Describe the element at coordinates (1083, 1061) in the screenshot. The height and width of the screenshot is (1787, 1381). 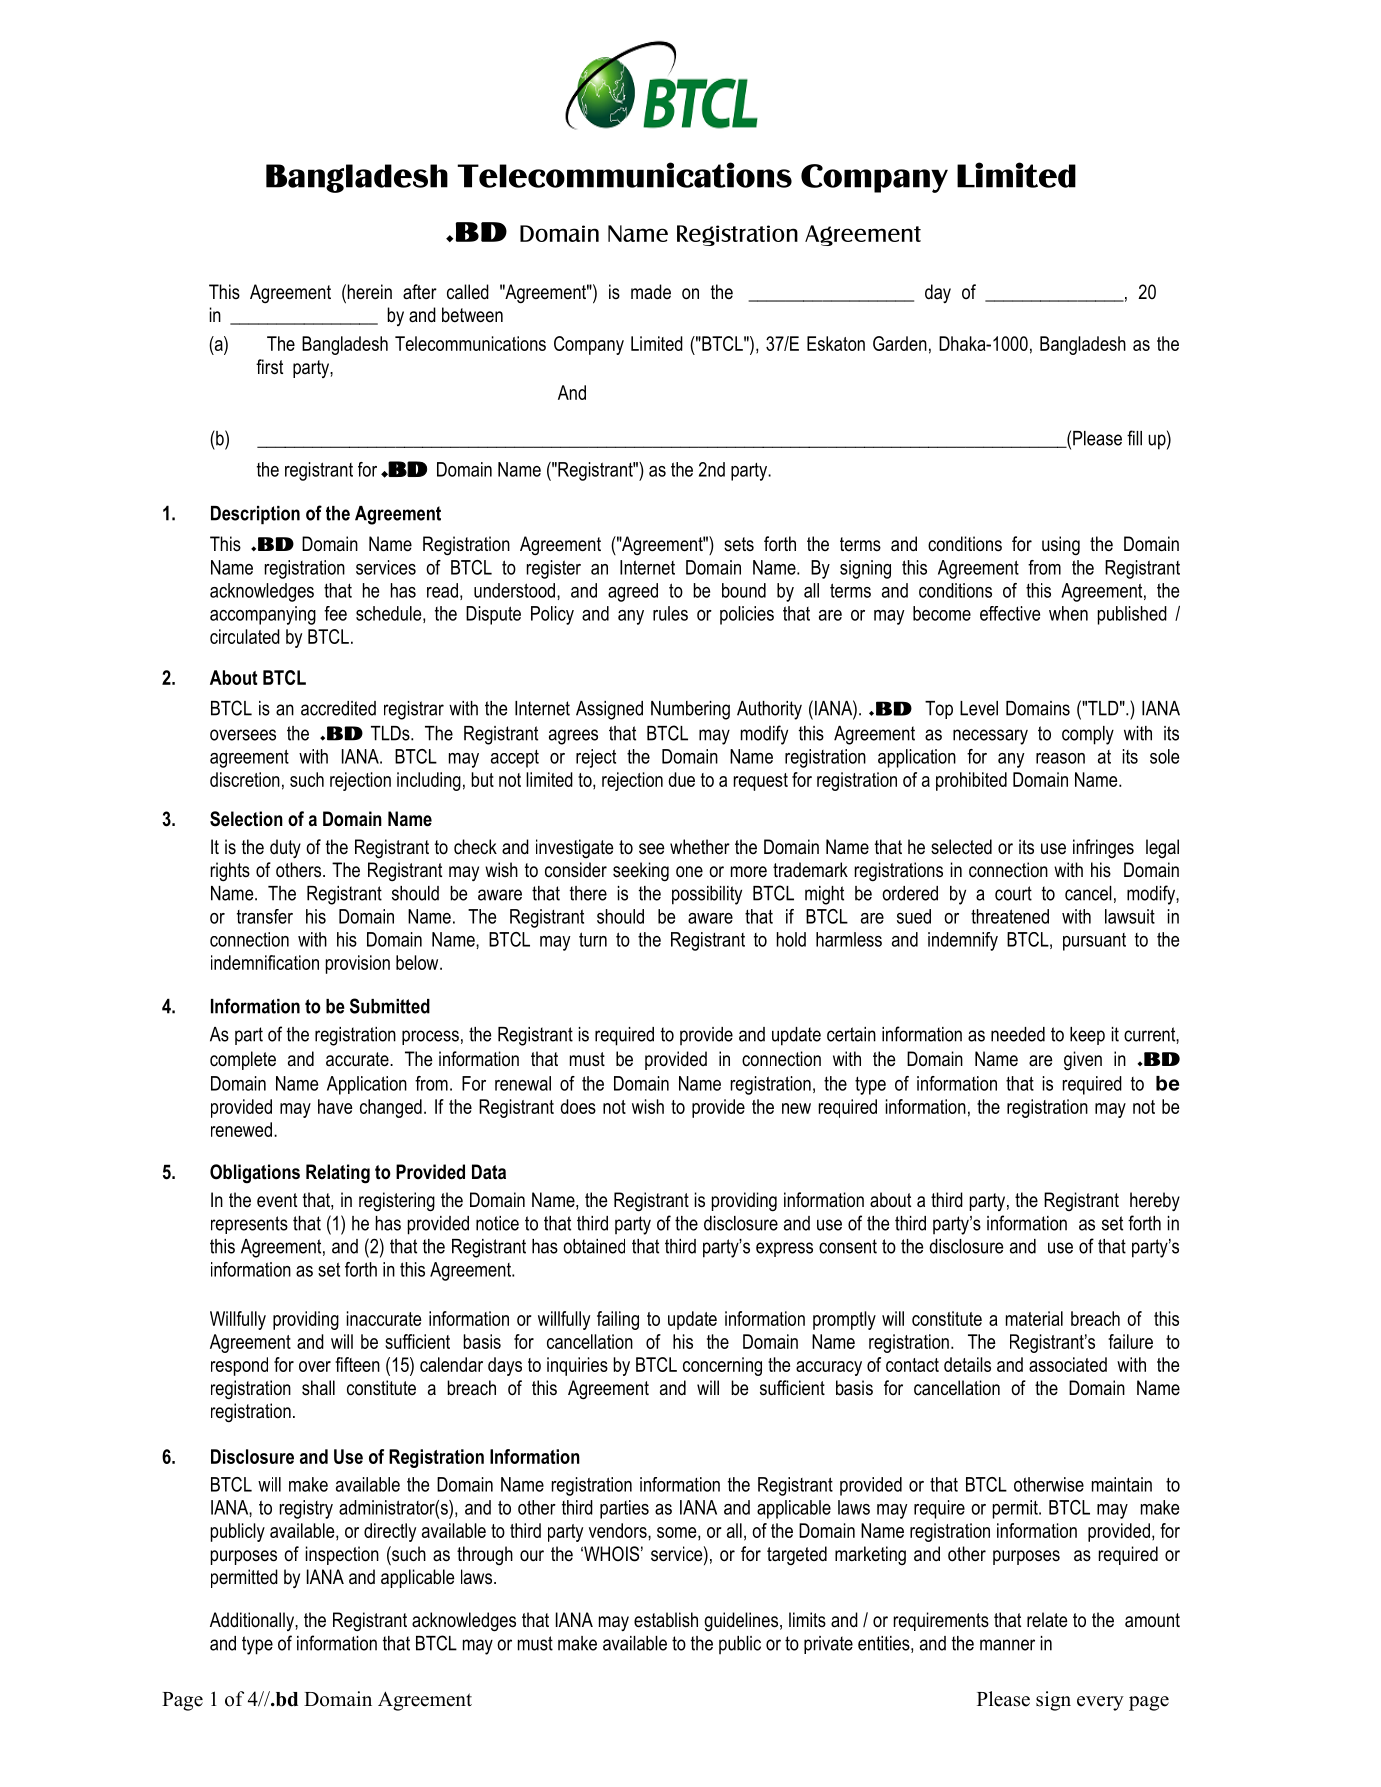
I see `given` at that location.
